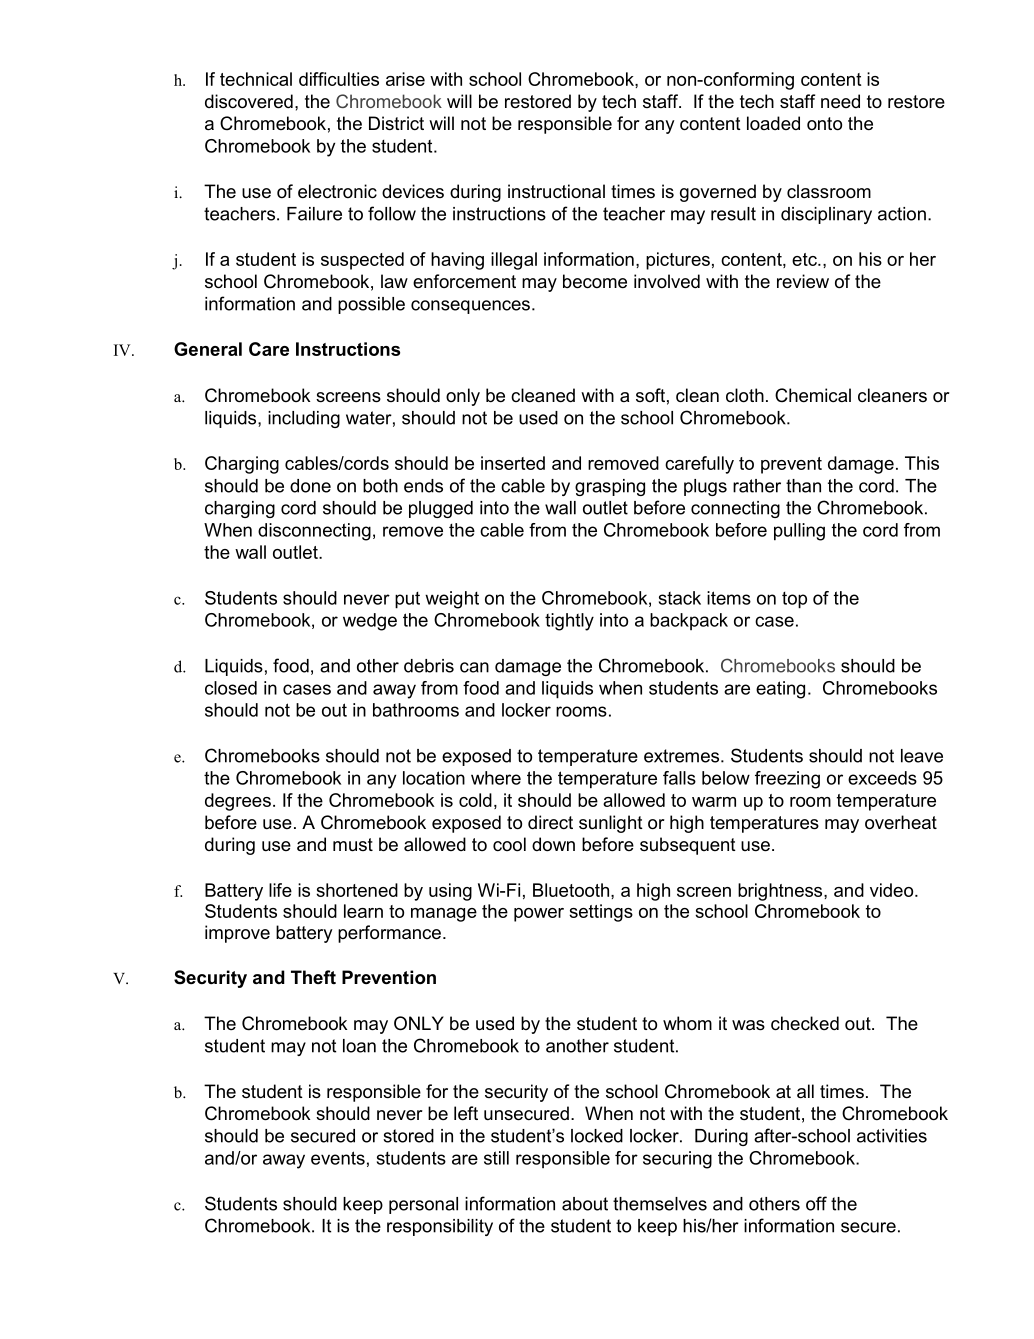  What do you see at coordinates (780, 690) in the page?
I see `eating` at bounding box center [780, 690].
